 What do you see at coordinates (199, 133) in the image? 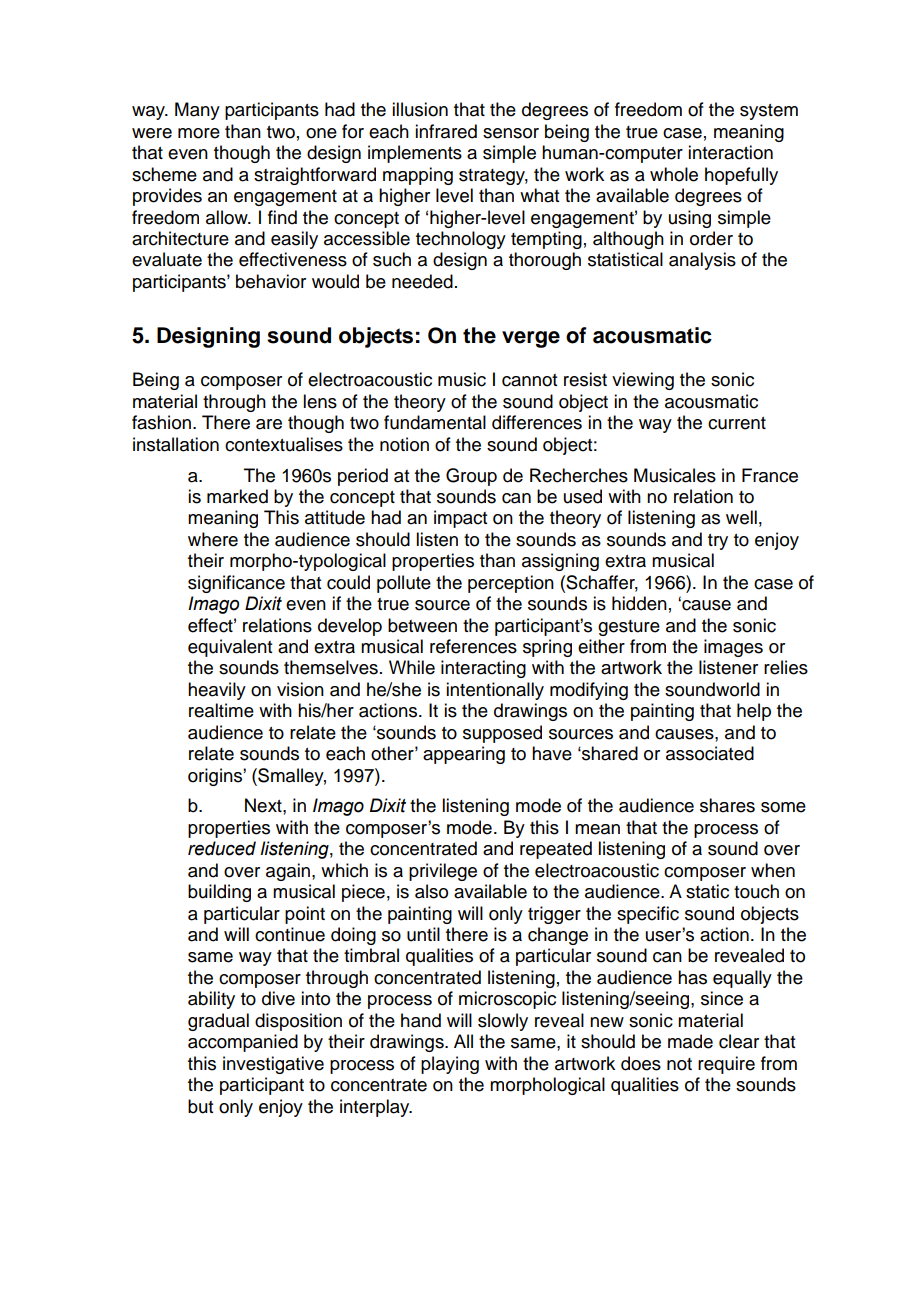
I see `more` at bounding box center [199, 133].
